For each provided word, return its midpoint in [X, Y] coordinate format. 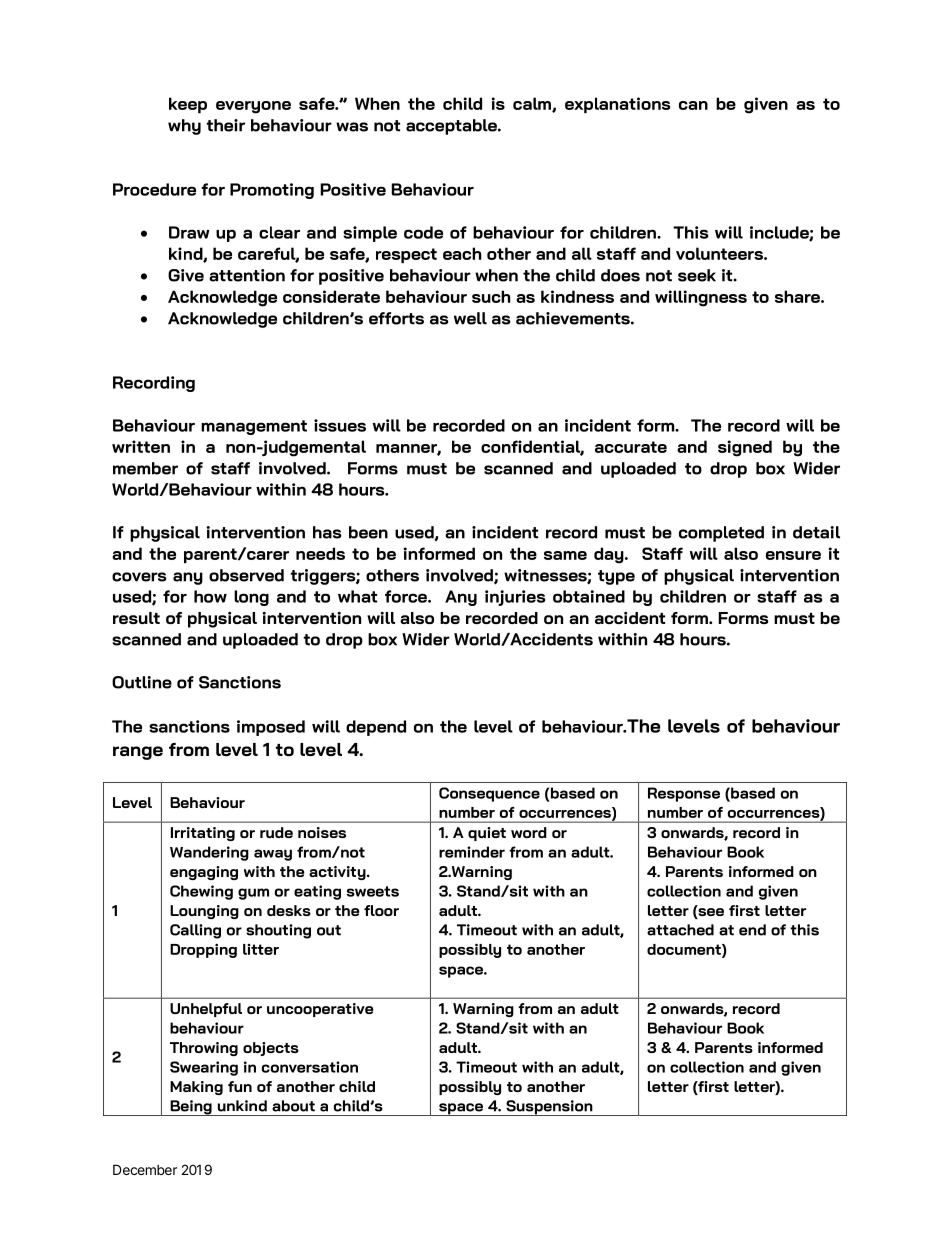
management [254, 427]
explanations [617, 105]
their [226, 125]
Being [191, 1108]
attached [680, 930]
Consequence [489, 794]
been [368, 532]
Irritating [203, 834]
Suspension [549, 1108]
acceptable [452, 127]
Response [684, 794]
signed [745, 448]
